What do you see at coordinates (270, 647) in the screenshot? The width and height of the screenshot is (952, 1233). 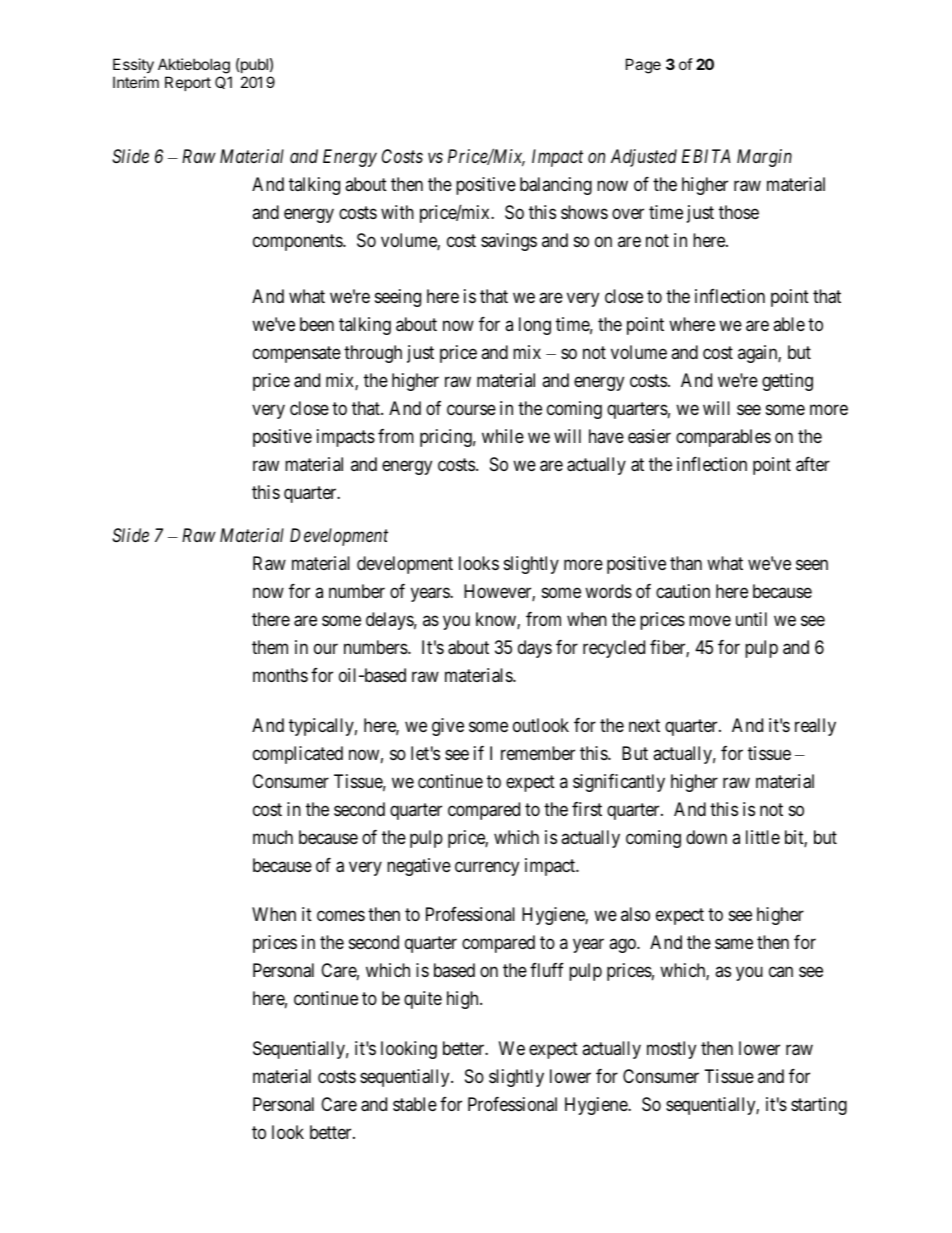 I see `them` at bounding box center [270, 647].
